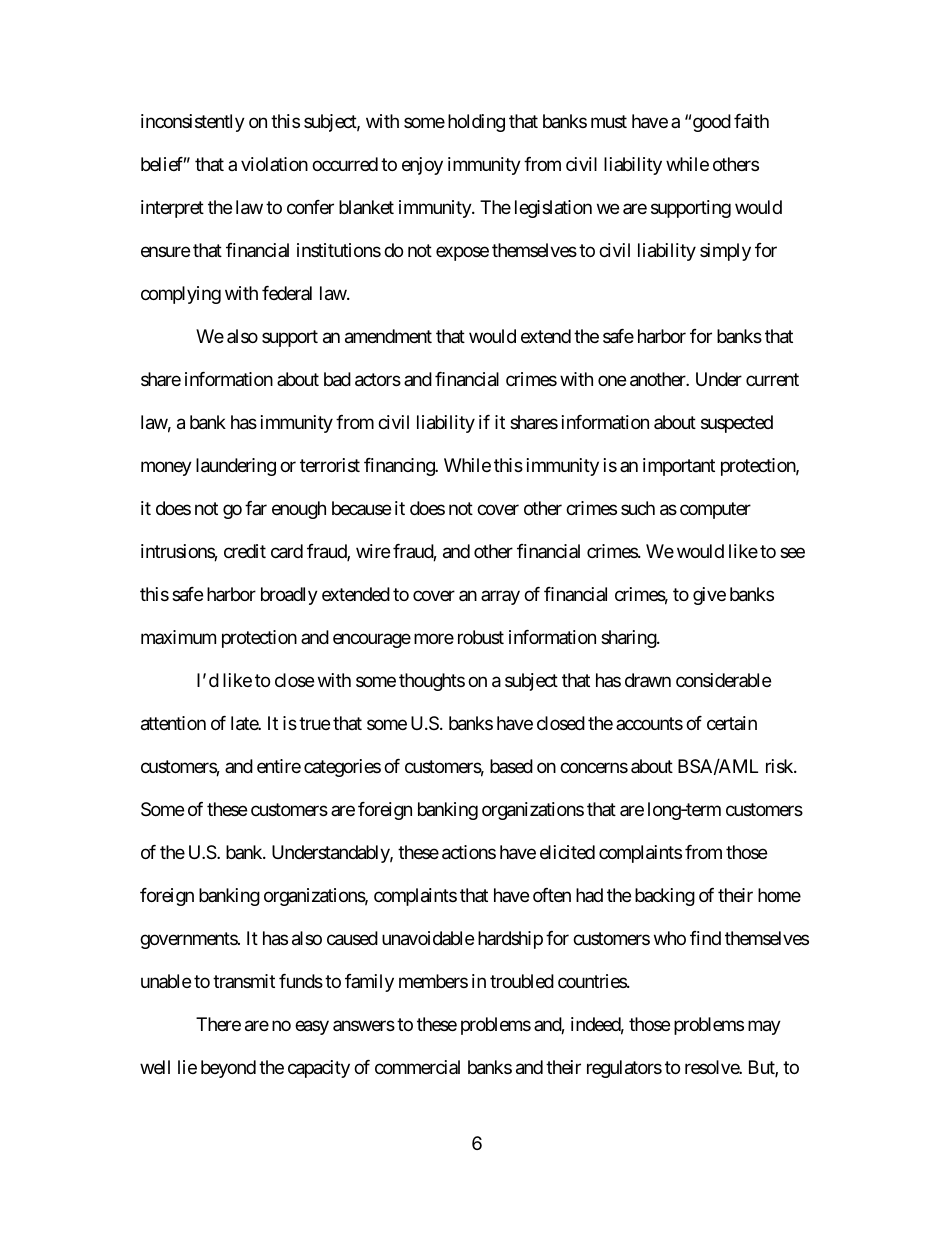  What do you see at coordinates (725, 252) in the page?
I see `simply` at bounding box center [725, 252].
